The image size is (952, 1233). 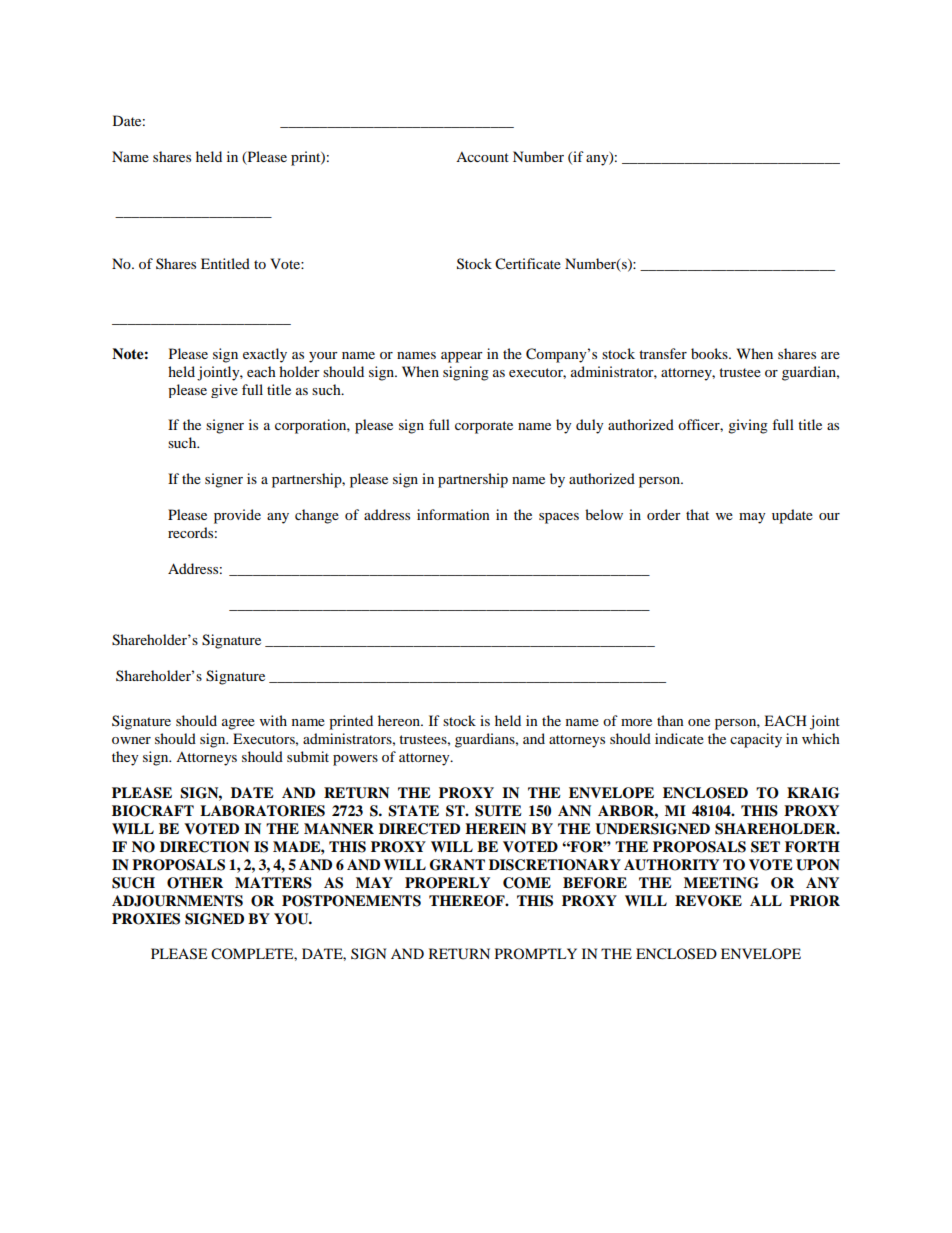 What do you see at coordinates (697, 514) in the document?
I see `that` at bounding box center [697, 514].
